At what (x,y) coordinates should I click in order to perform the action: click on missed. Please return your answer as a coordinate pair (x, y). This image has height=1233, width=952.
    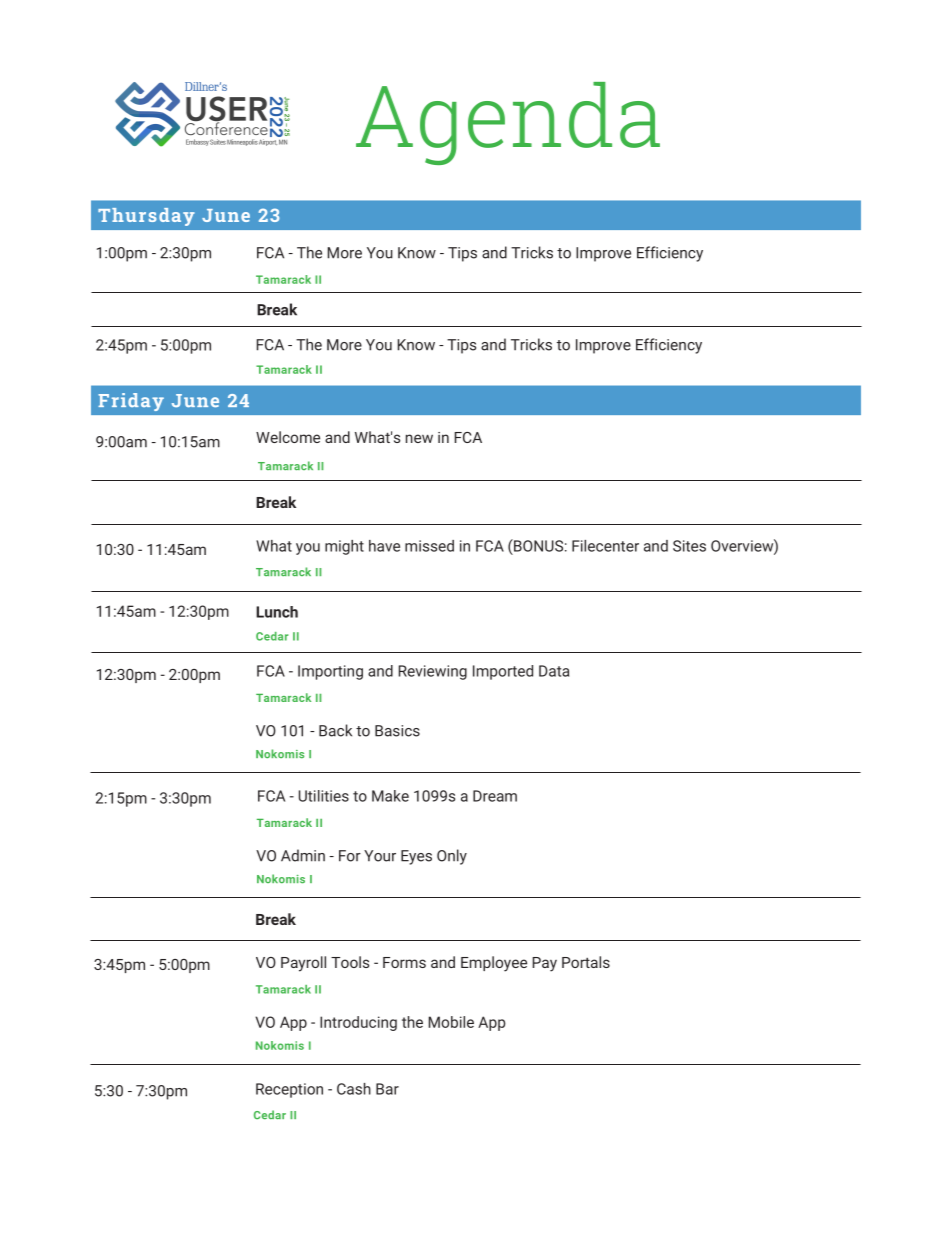
    Looking at the image, I should click on (429, 546).
